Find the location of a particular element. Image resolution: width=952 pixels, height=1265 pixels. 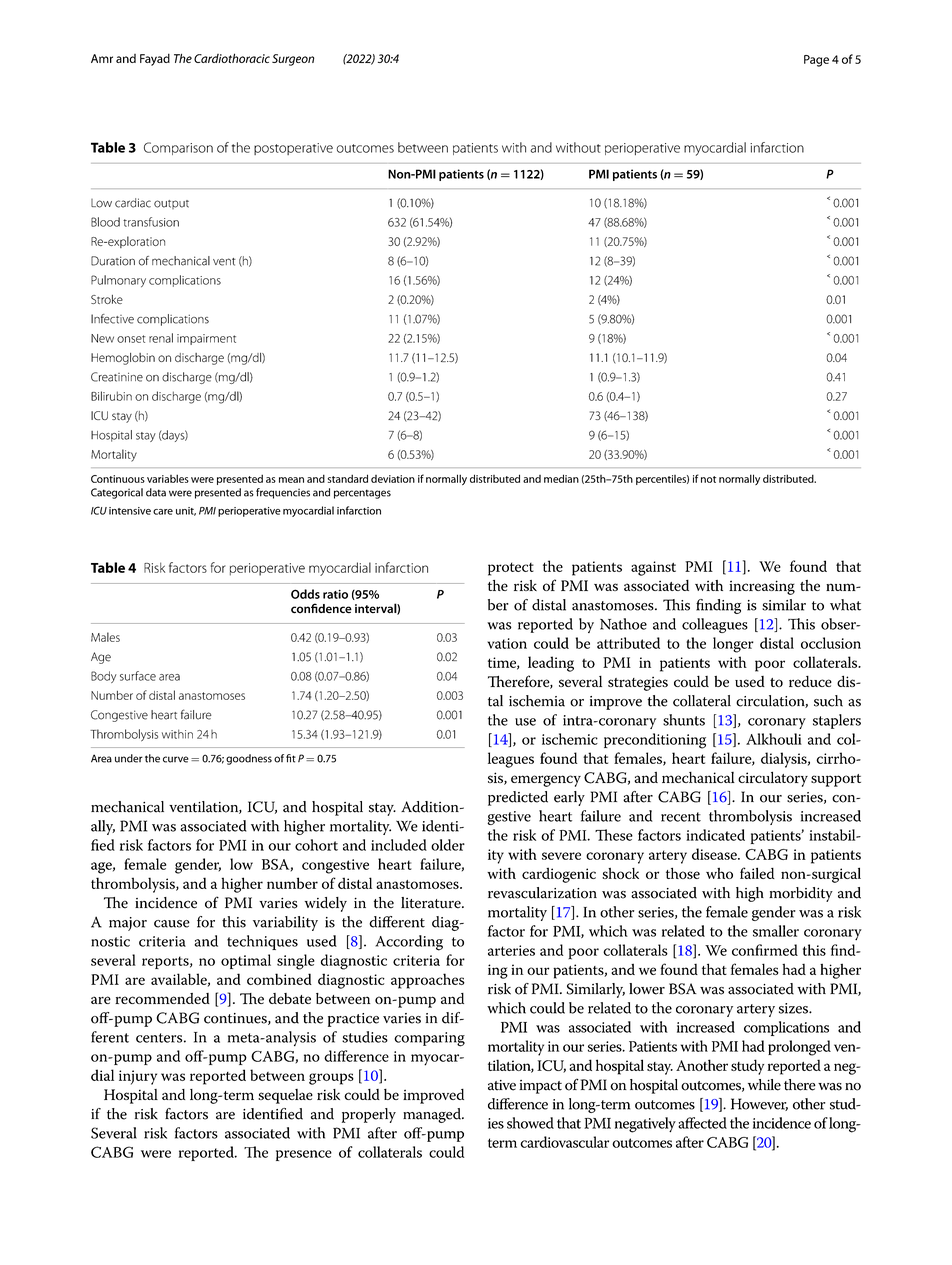

care is located at coordinates (163, 512).
